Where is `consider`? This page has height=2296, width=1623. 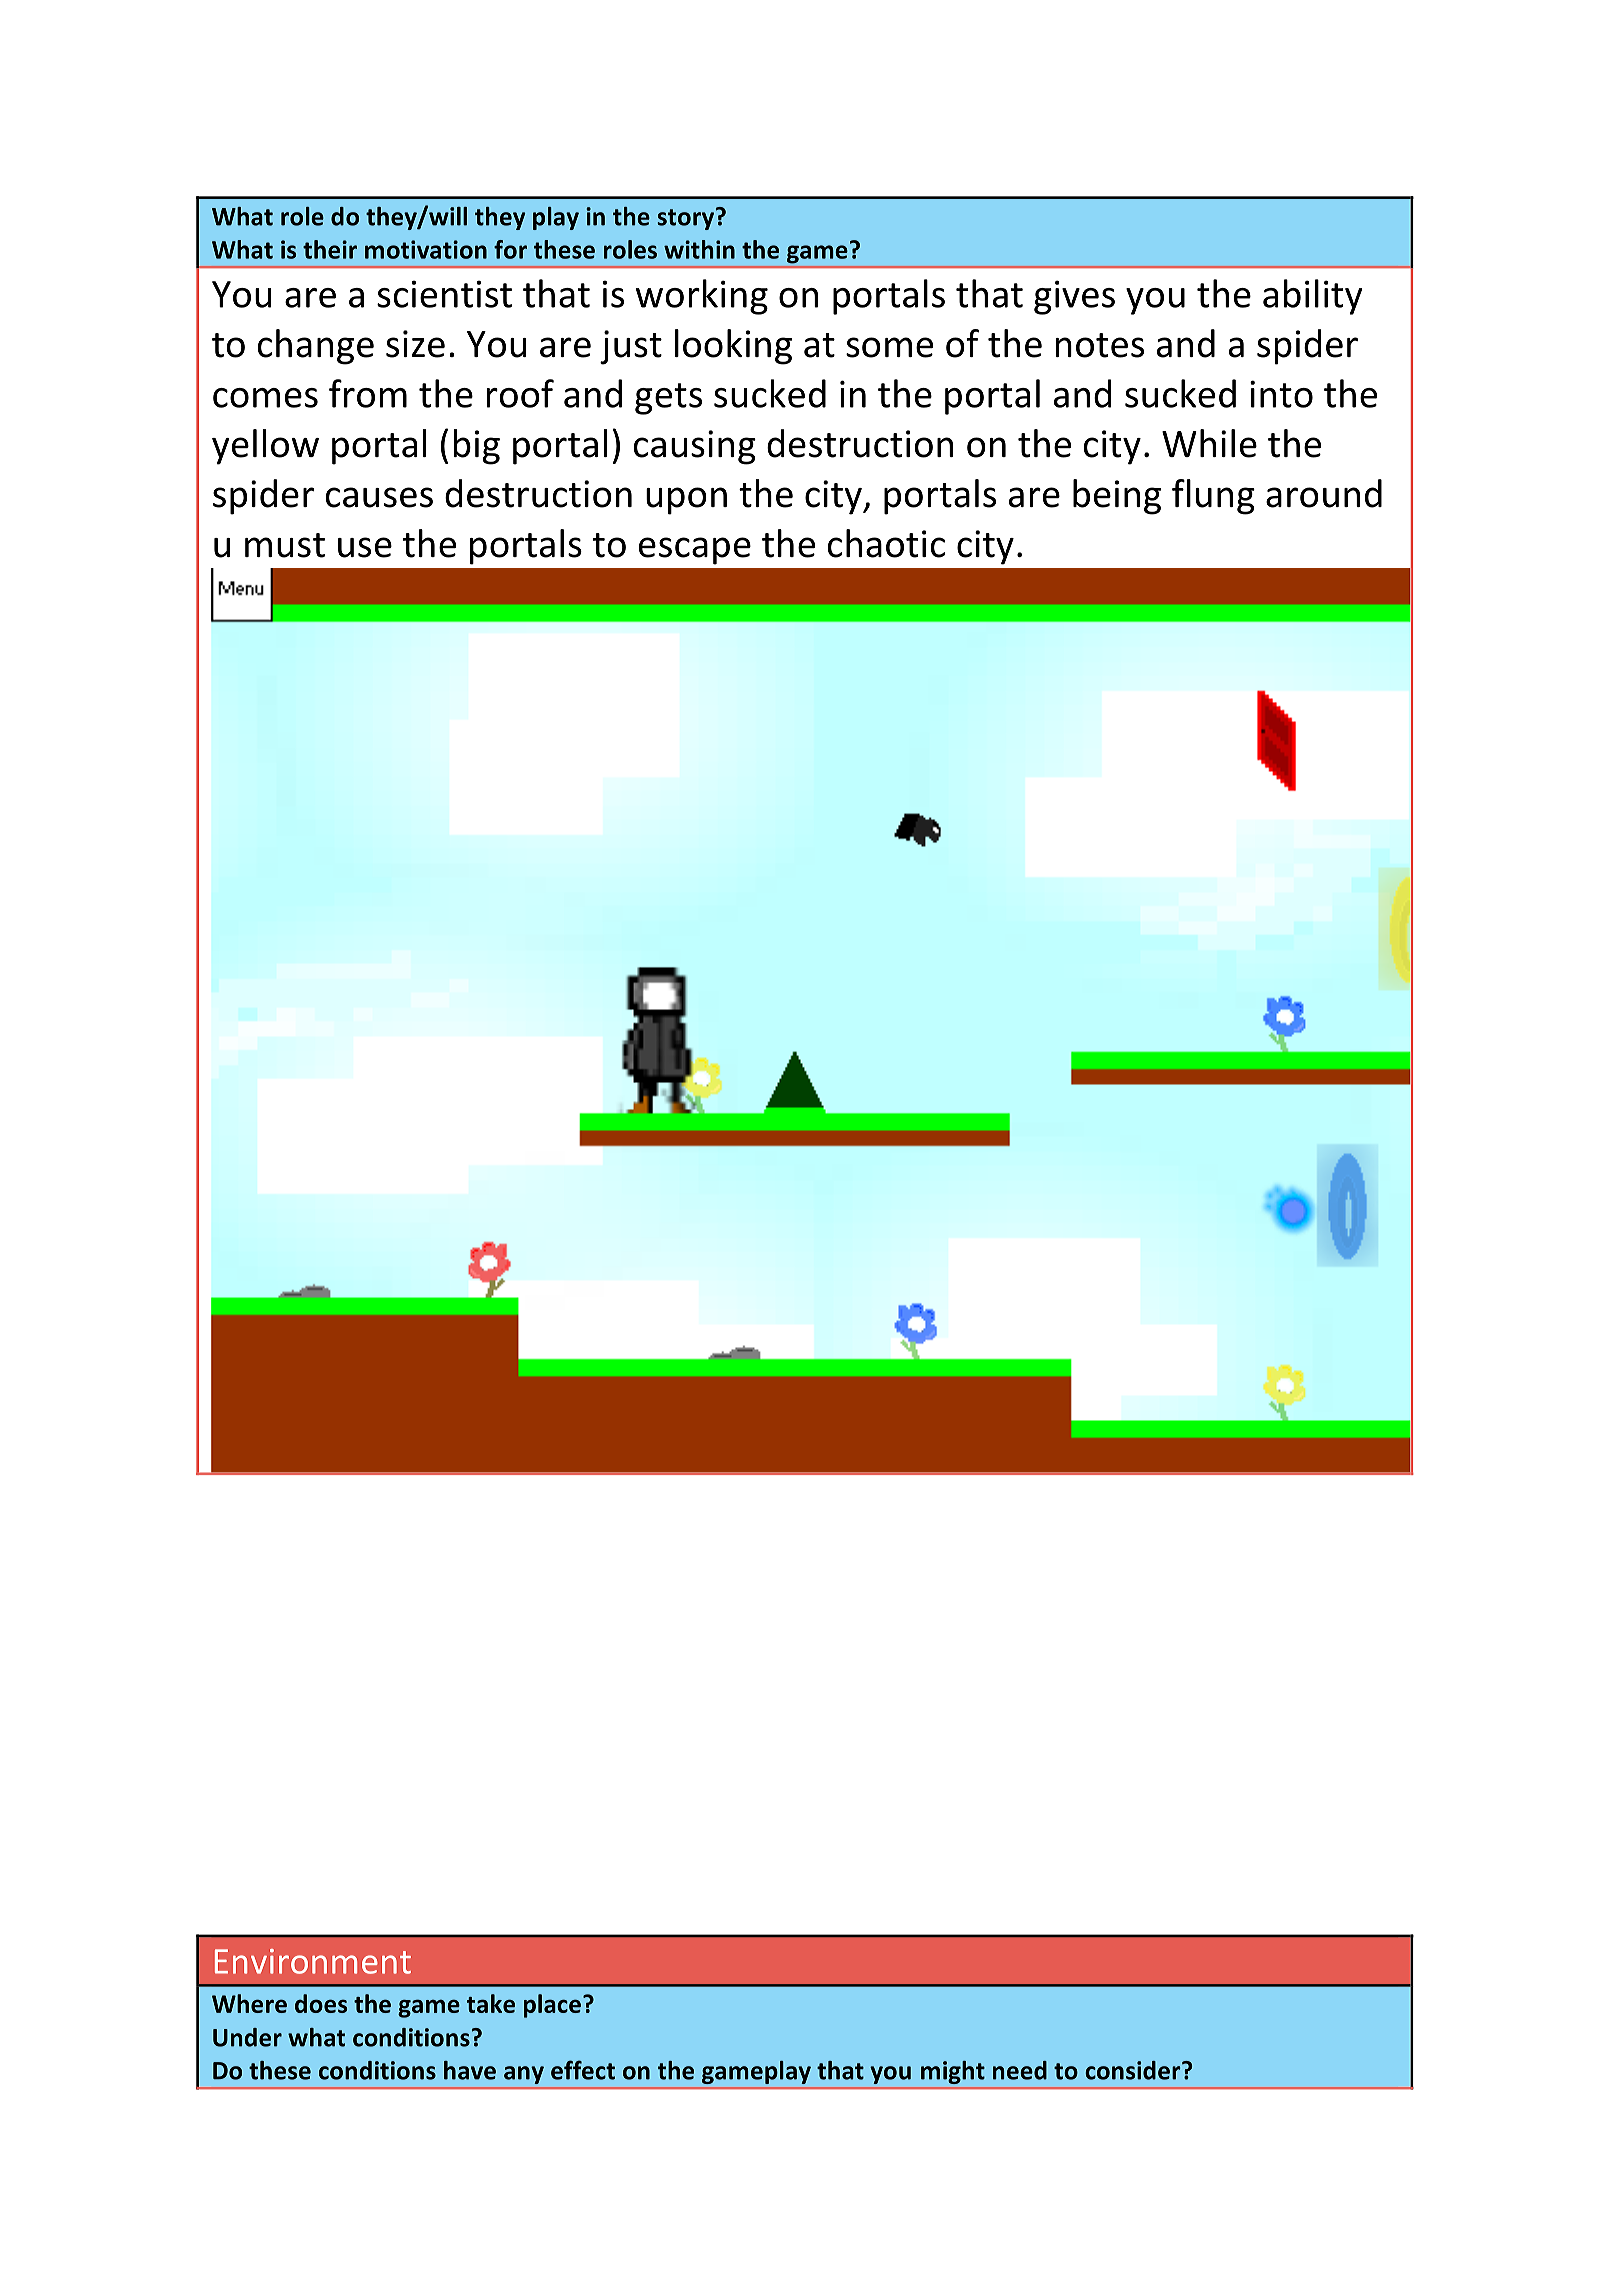 consider is located at coordinates (1134, 2070).
